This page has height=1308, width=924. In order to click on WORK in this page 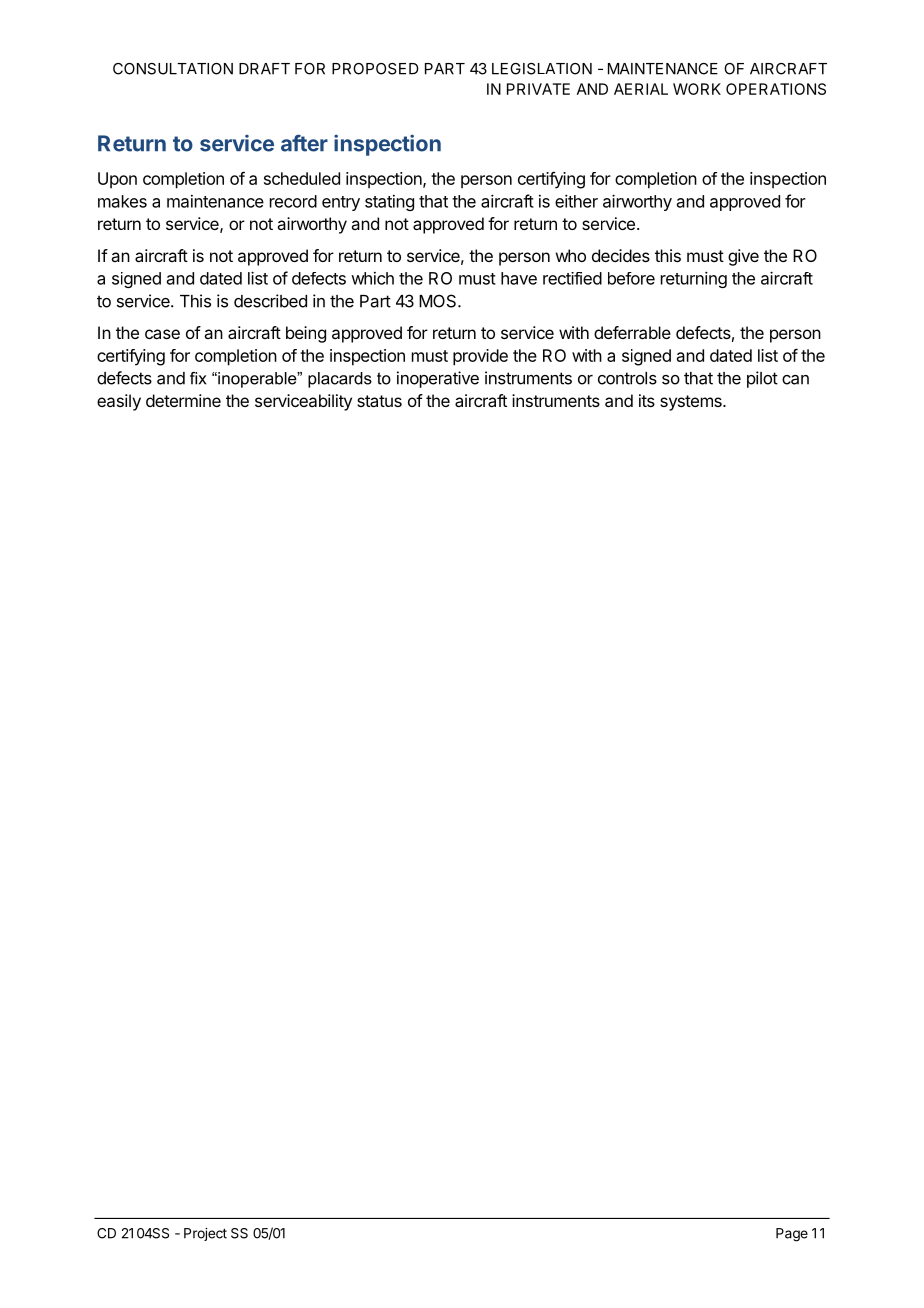, I will do `click(697, 89)`.
